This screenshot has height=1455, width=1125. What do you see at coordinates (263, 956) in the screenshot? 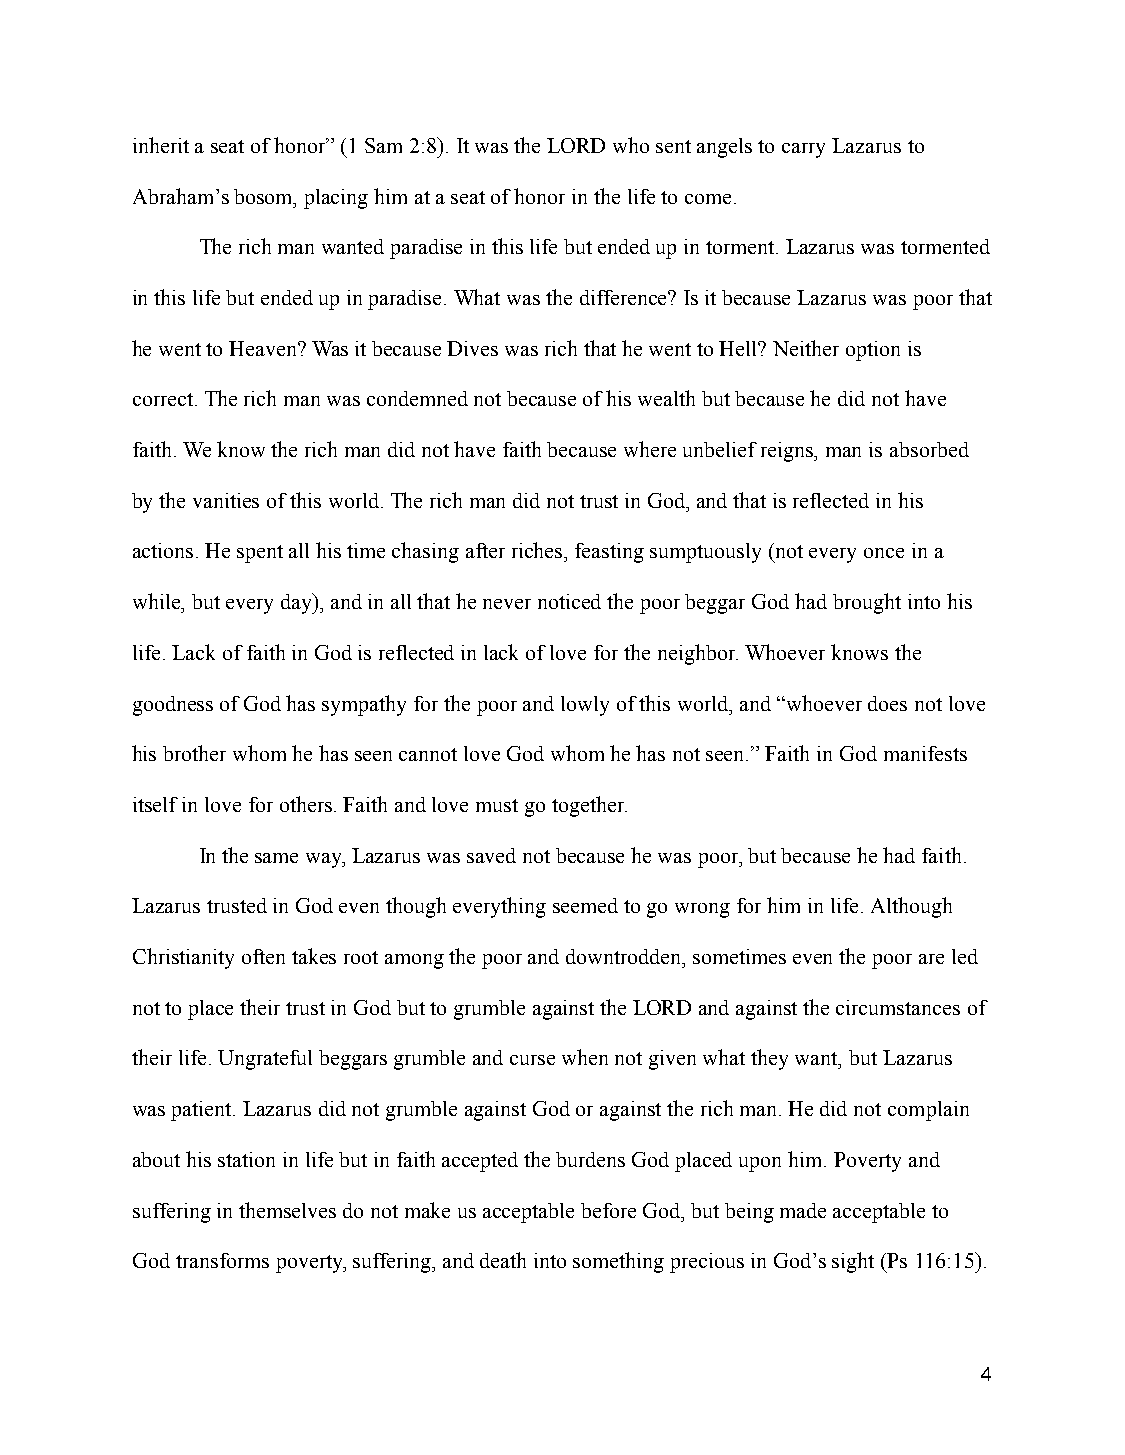
I see `often` at bounding box center [263, 956].
